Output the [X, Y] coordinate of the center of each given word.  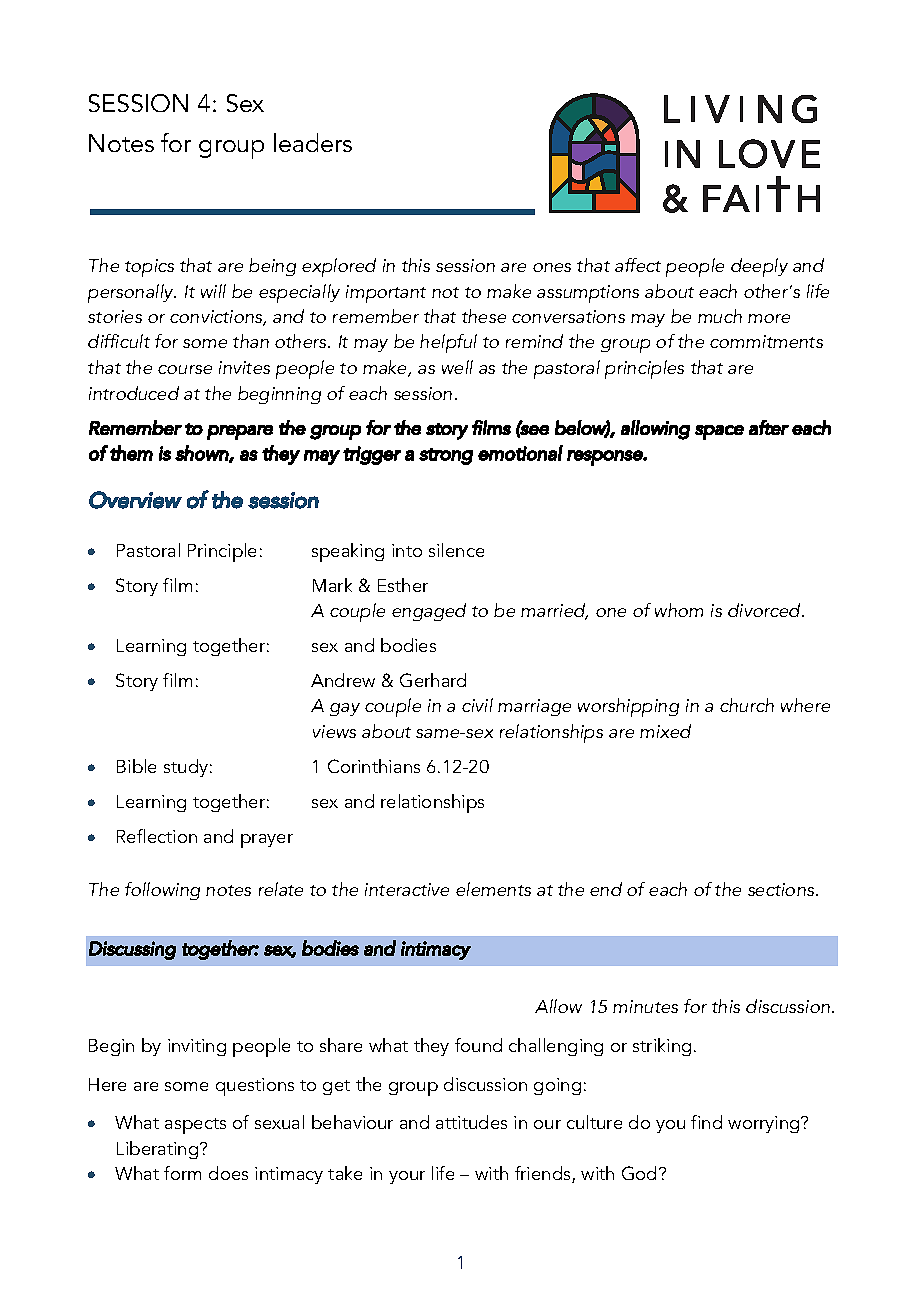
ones [552, 267]
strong [446, 456]
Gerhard [433, 680]
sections [782, 889]
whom [679, 610]
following [162, 891]
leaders [313, 142]
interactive [407, 889]
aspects [195, 1126]
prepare [240, 432]
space [719, 432]
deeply [759, 267]
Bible [136, 766]
